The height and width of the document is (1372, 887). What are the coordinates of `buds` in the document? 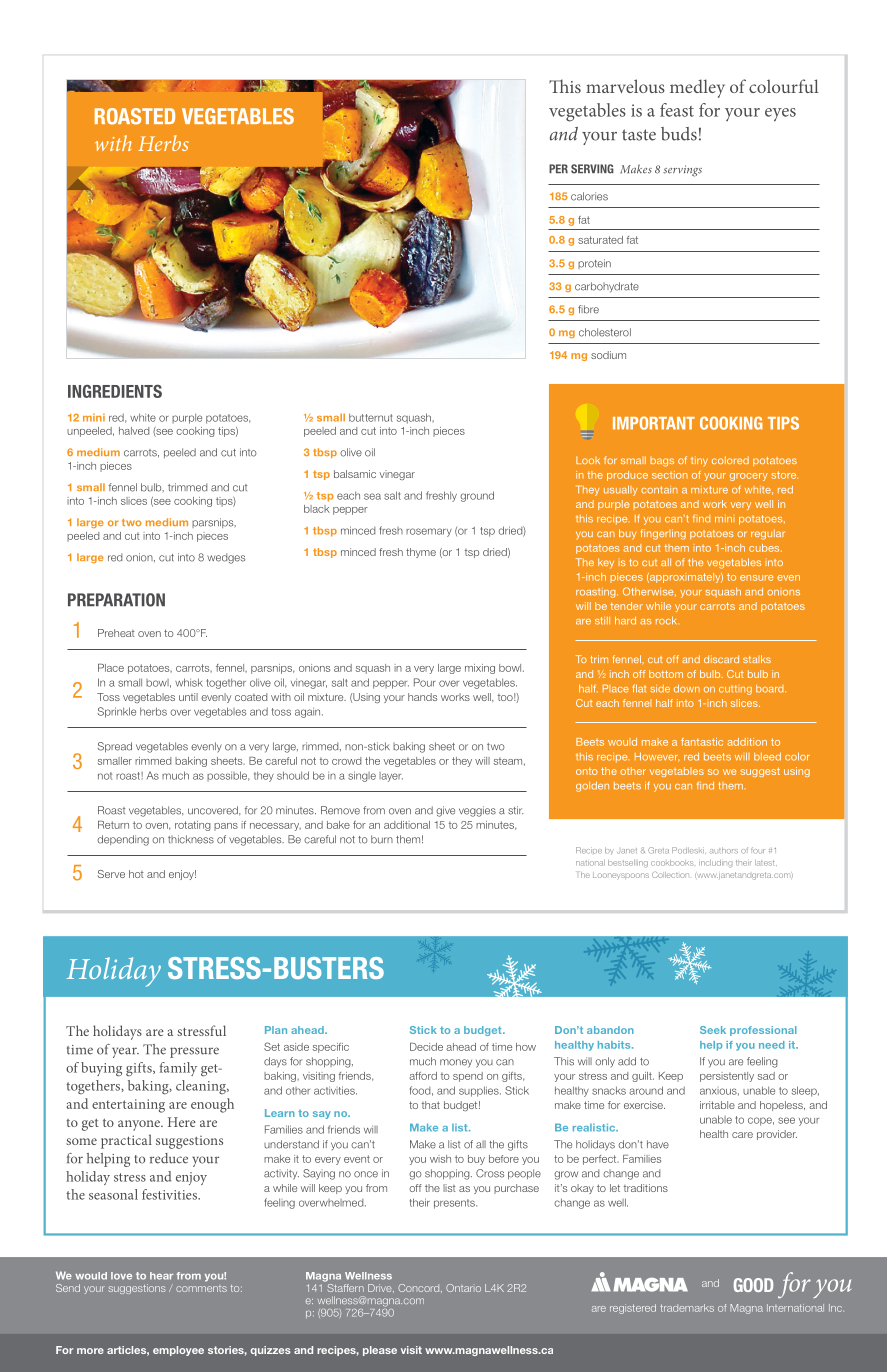 It's located at (679, 134).
